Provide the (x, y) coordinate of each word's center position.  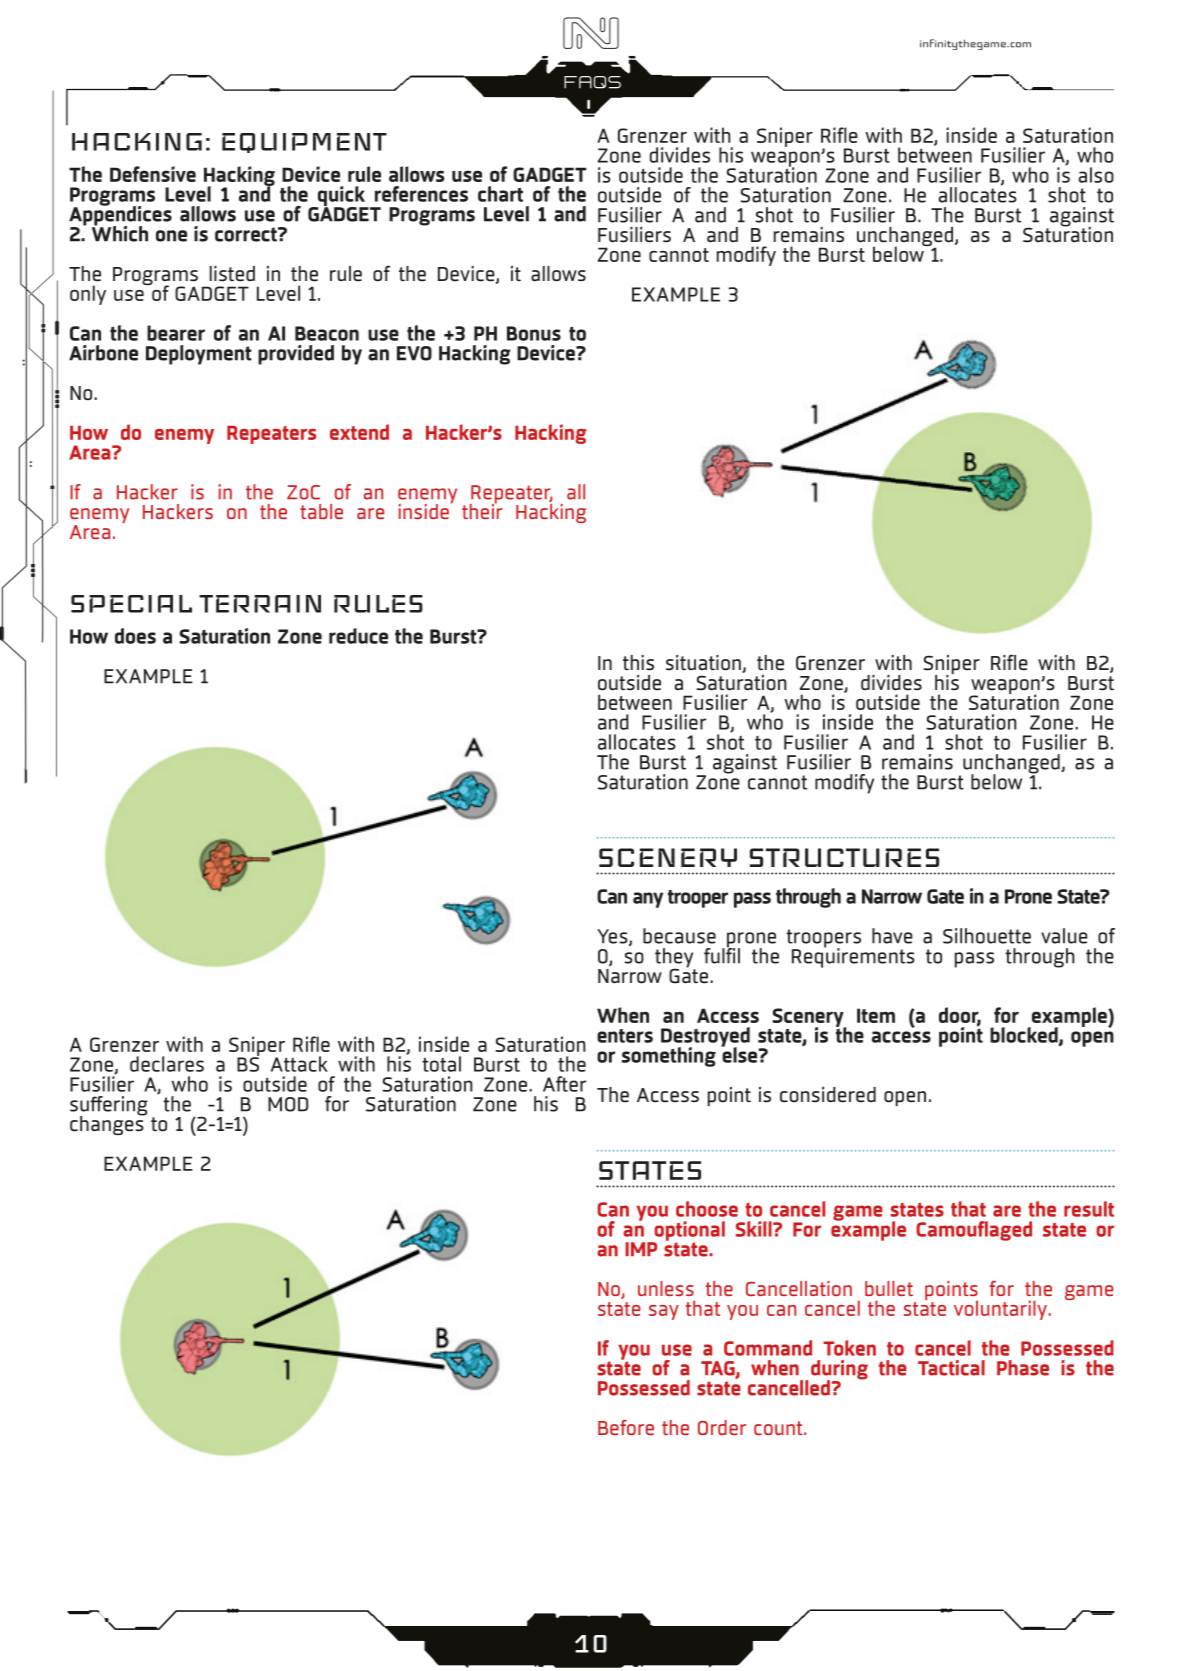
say (664, 1312)
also (1096, 175)
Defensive (153, 174)
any (648, 900)
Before (626, 1427)
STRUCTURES (844, 857)
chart (500, 194)
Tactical (951, 1368)
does (135, 636)
